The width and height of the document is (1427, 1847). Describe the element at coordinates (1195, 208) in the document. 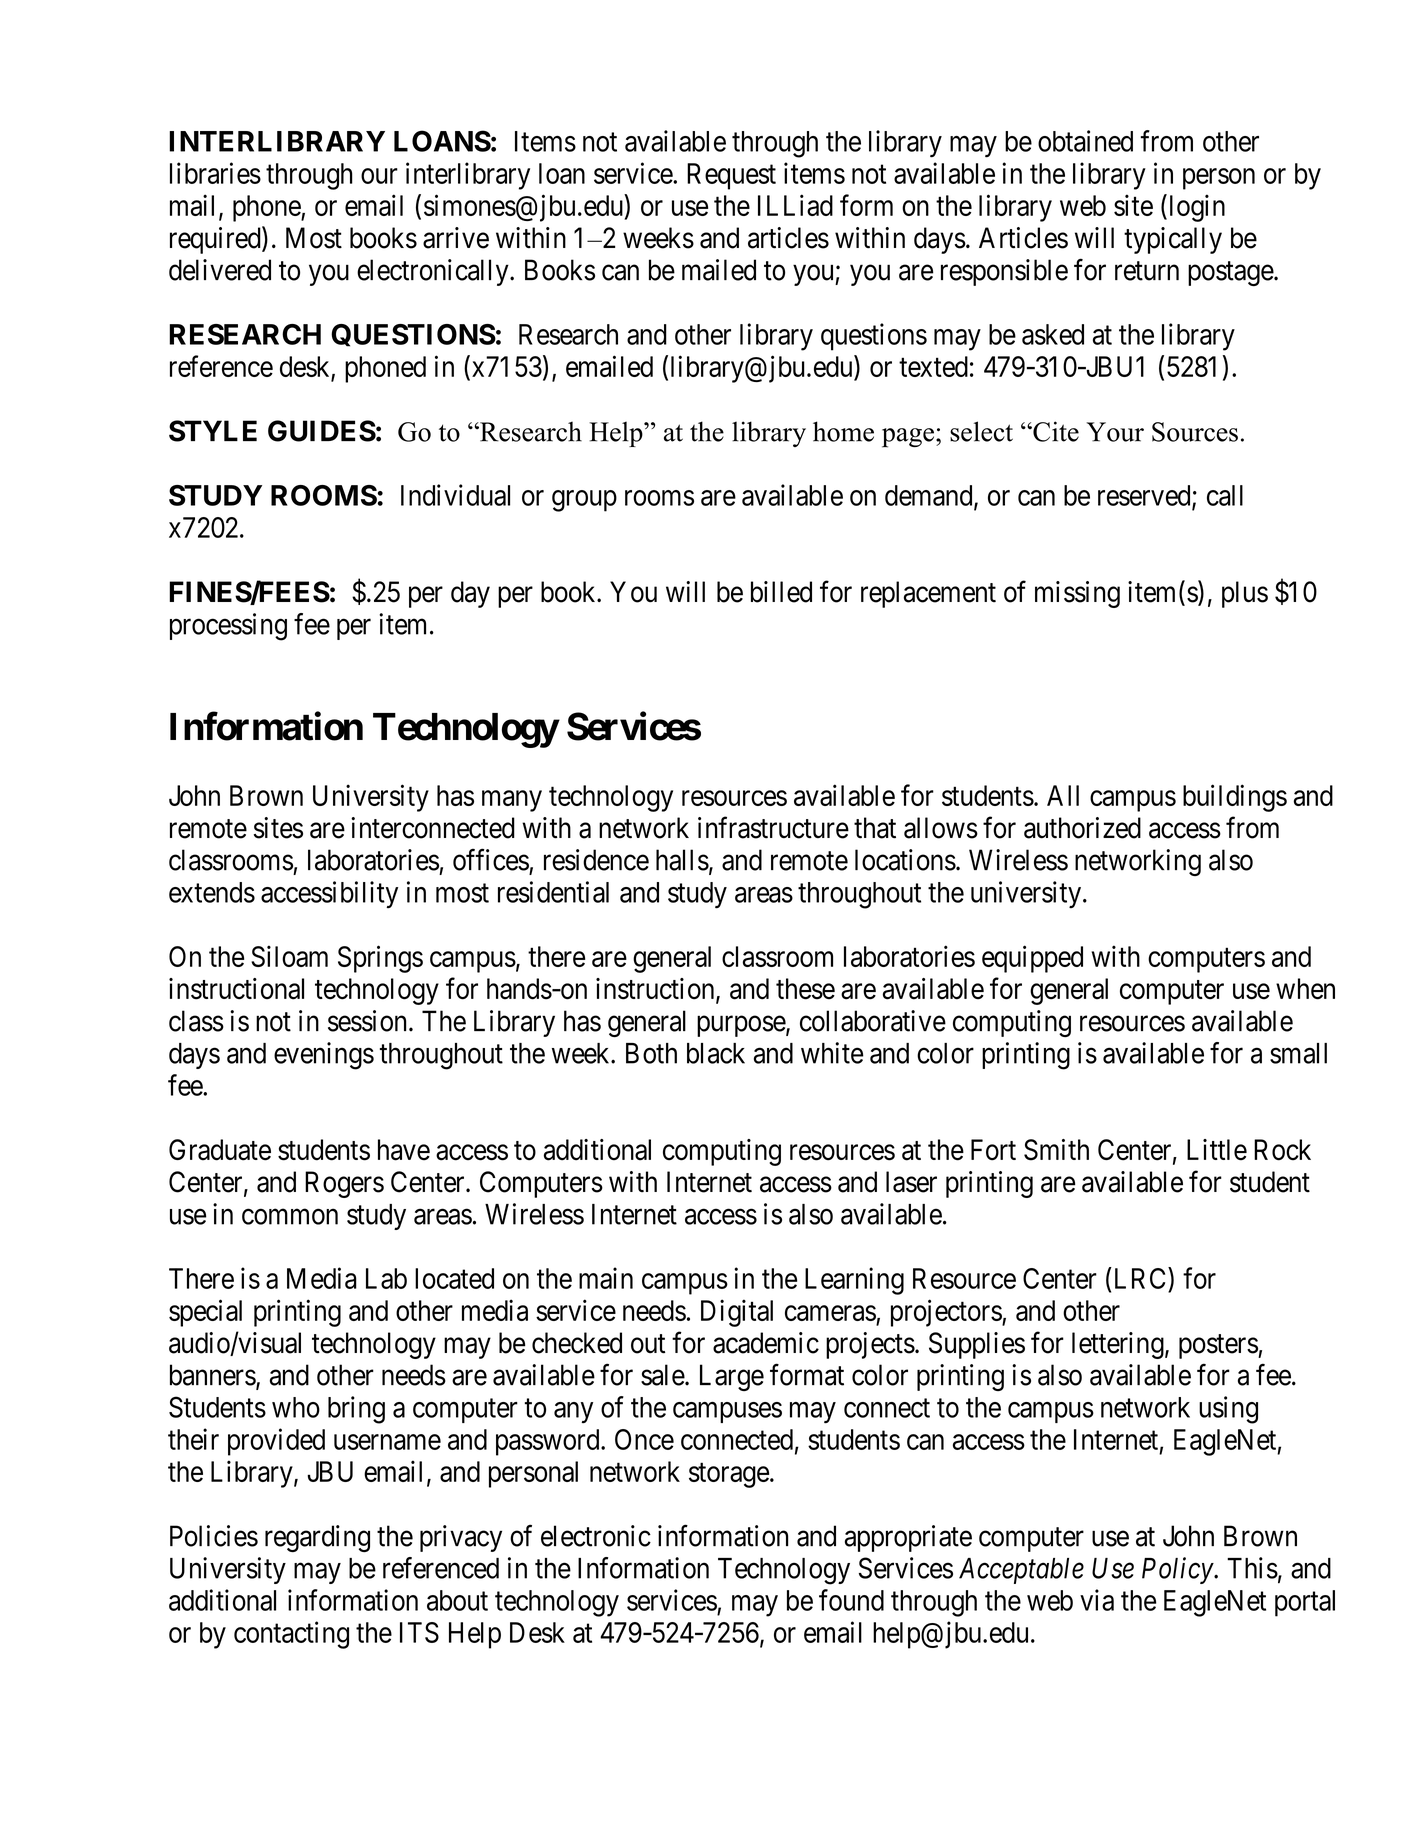

I see `login` at that location.
